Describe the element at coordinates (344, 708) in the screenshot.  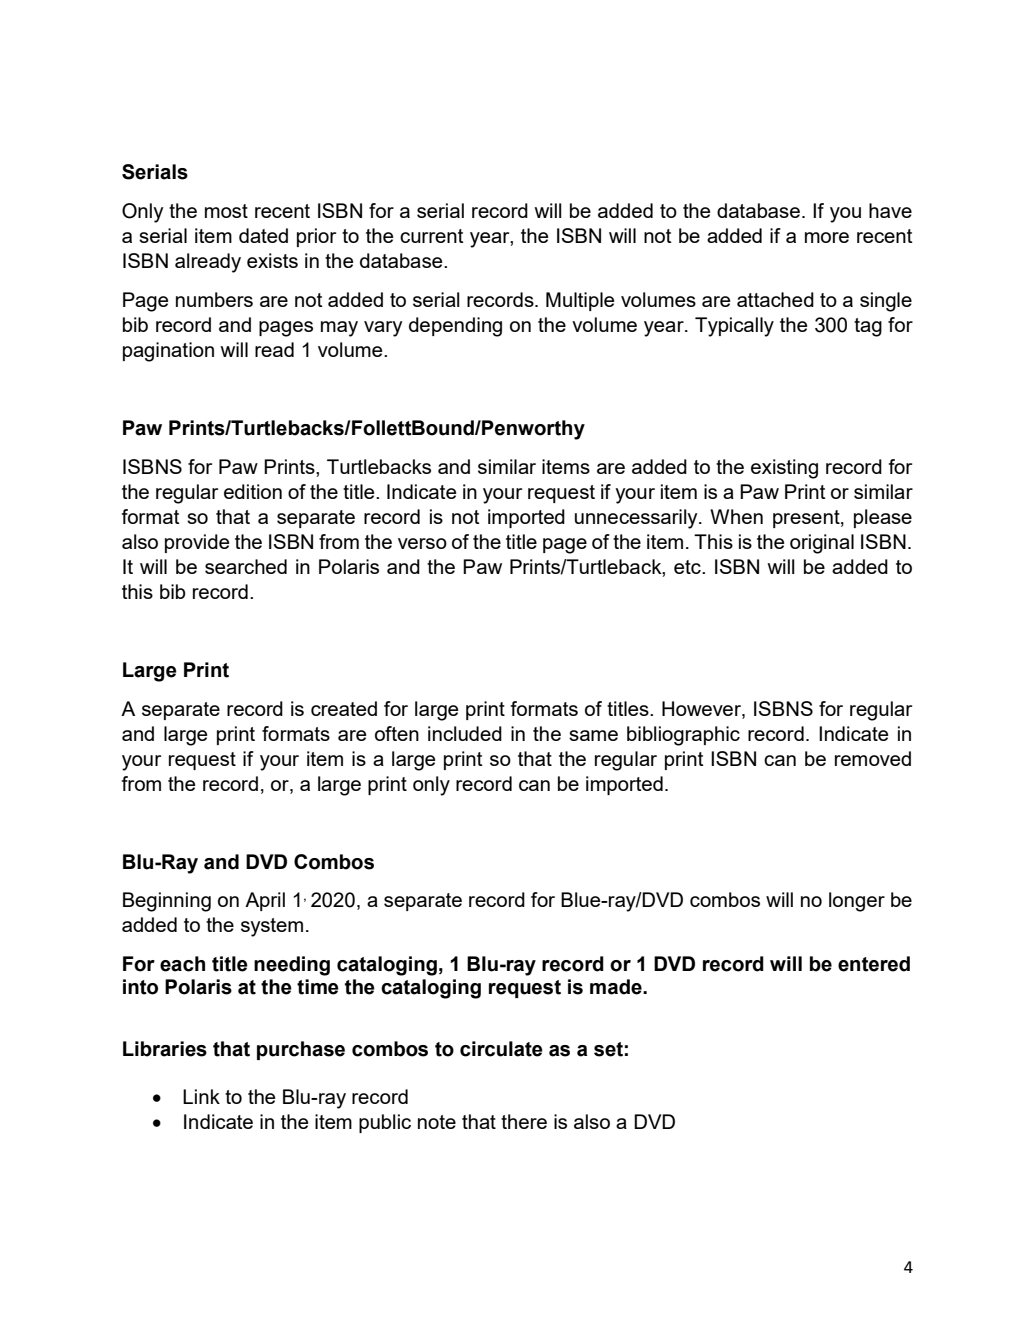
I see `created` at that location.
